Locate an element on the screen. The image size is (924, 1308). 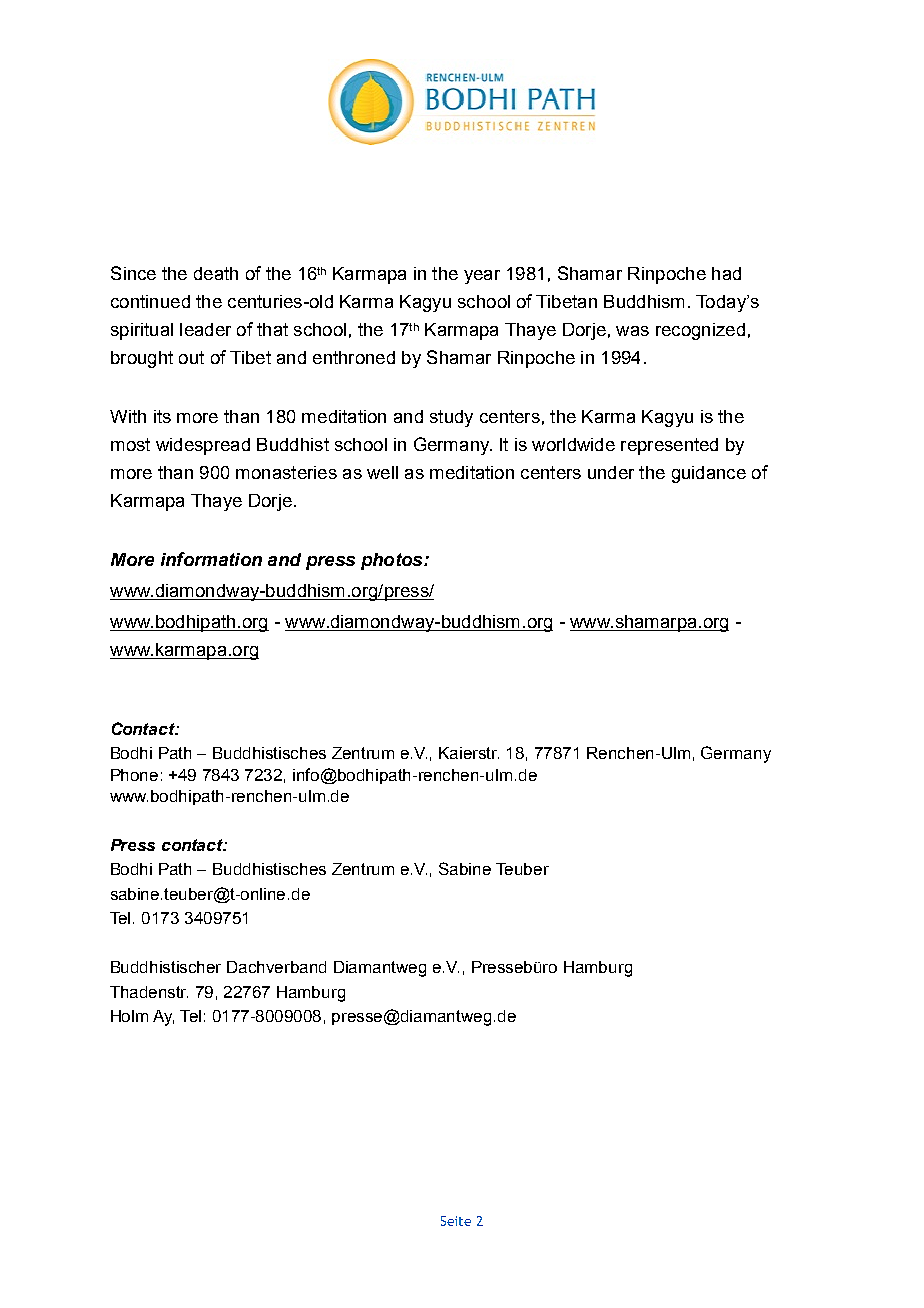
photos is located at coordinates (393, 561).
